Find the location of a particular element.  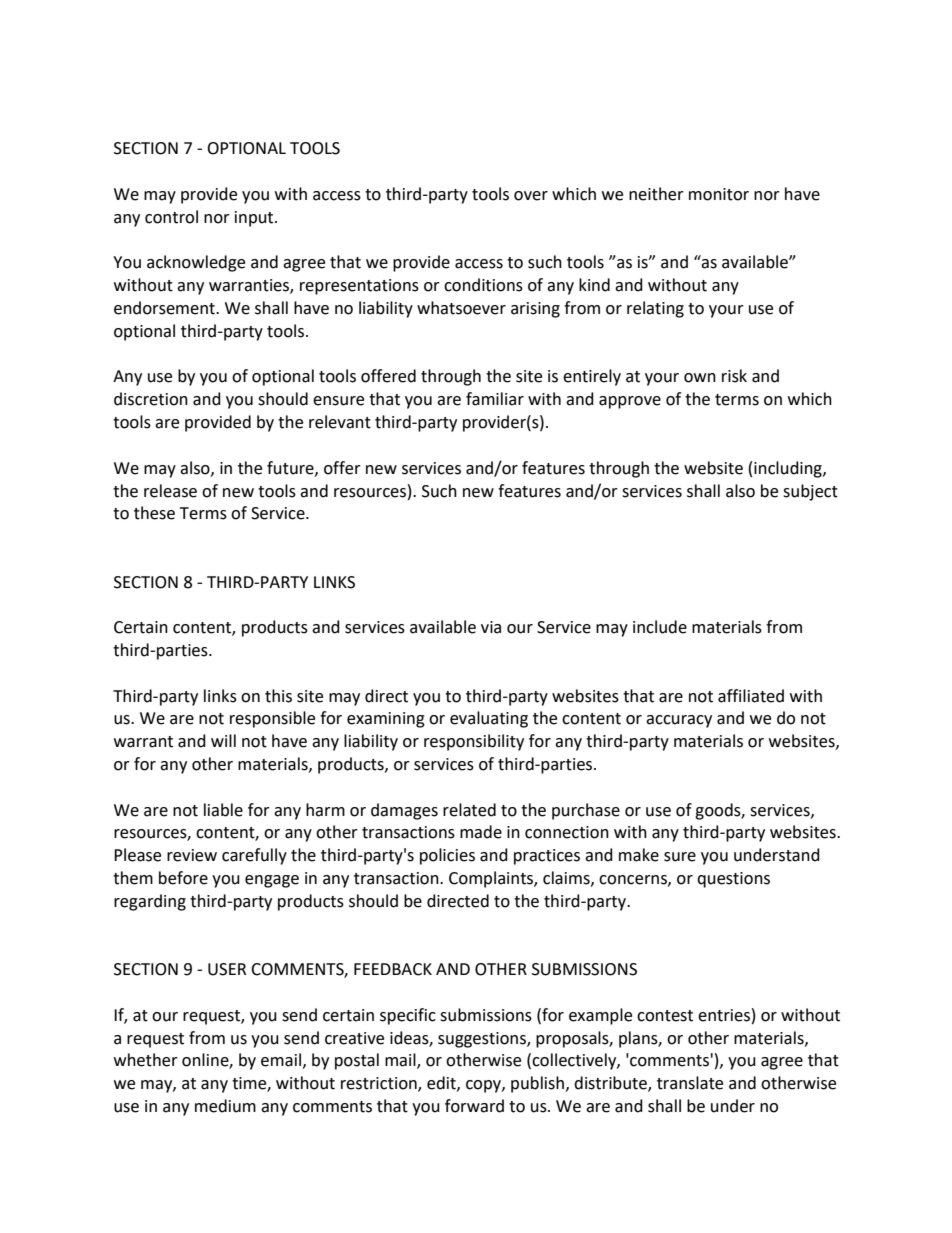

affiliated is located at coordinates (751, 696).
